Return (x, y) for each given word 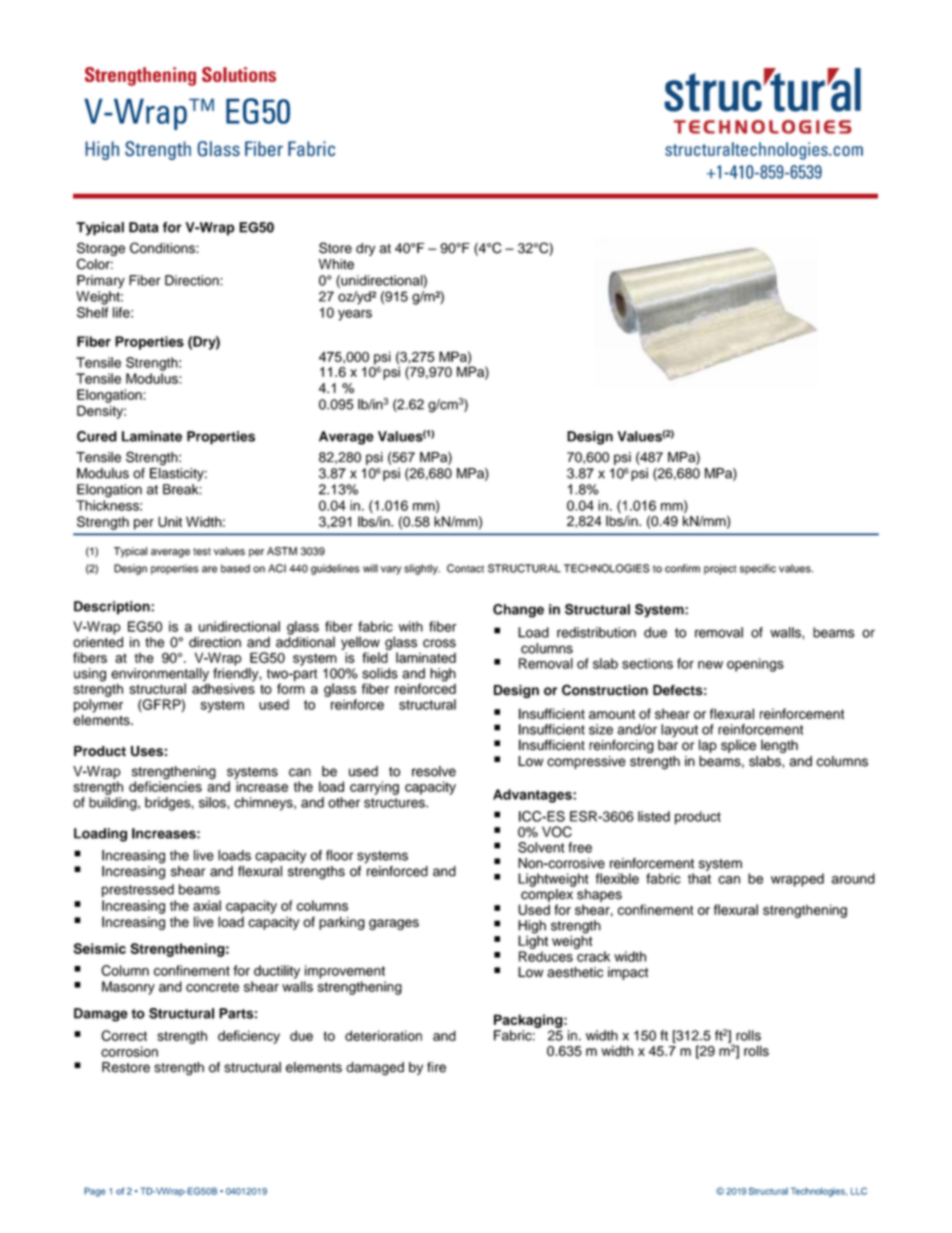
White (336, 264)
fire (436, 1067)
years (355, 315)
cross (439, 643)
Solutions (239, 74)
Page (95, 1192)
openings (755, 665)
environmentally (160, 676)
